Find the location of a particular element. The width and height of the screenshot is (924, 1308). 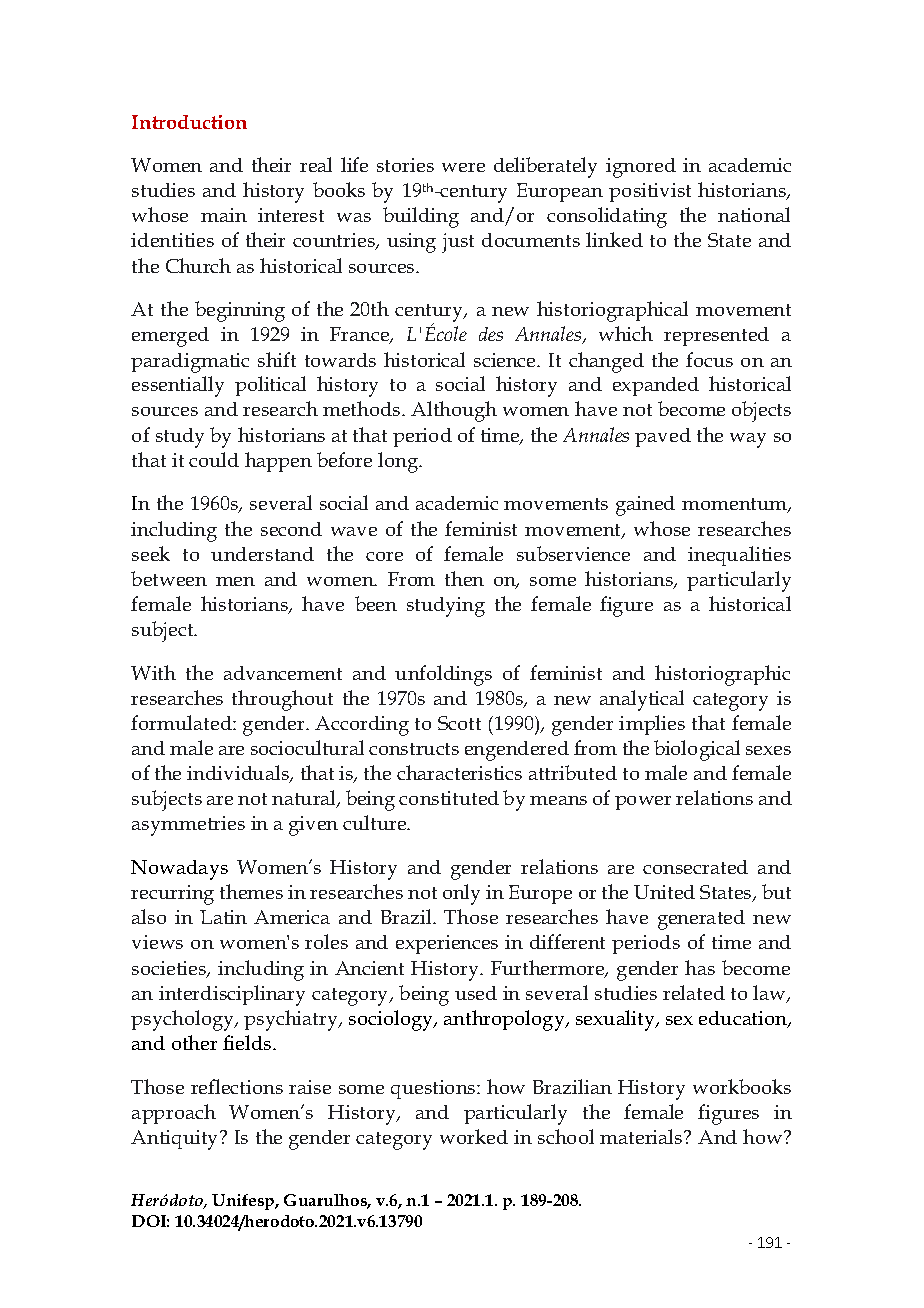

then is located at coordinates (464, 578).
